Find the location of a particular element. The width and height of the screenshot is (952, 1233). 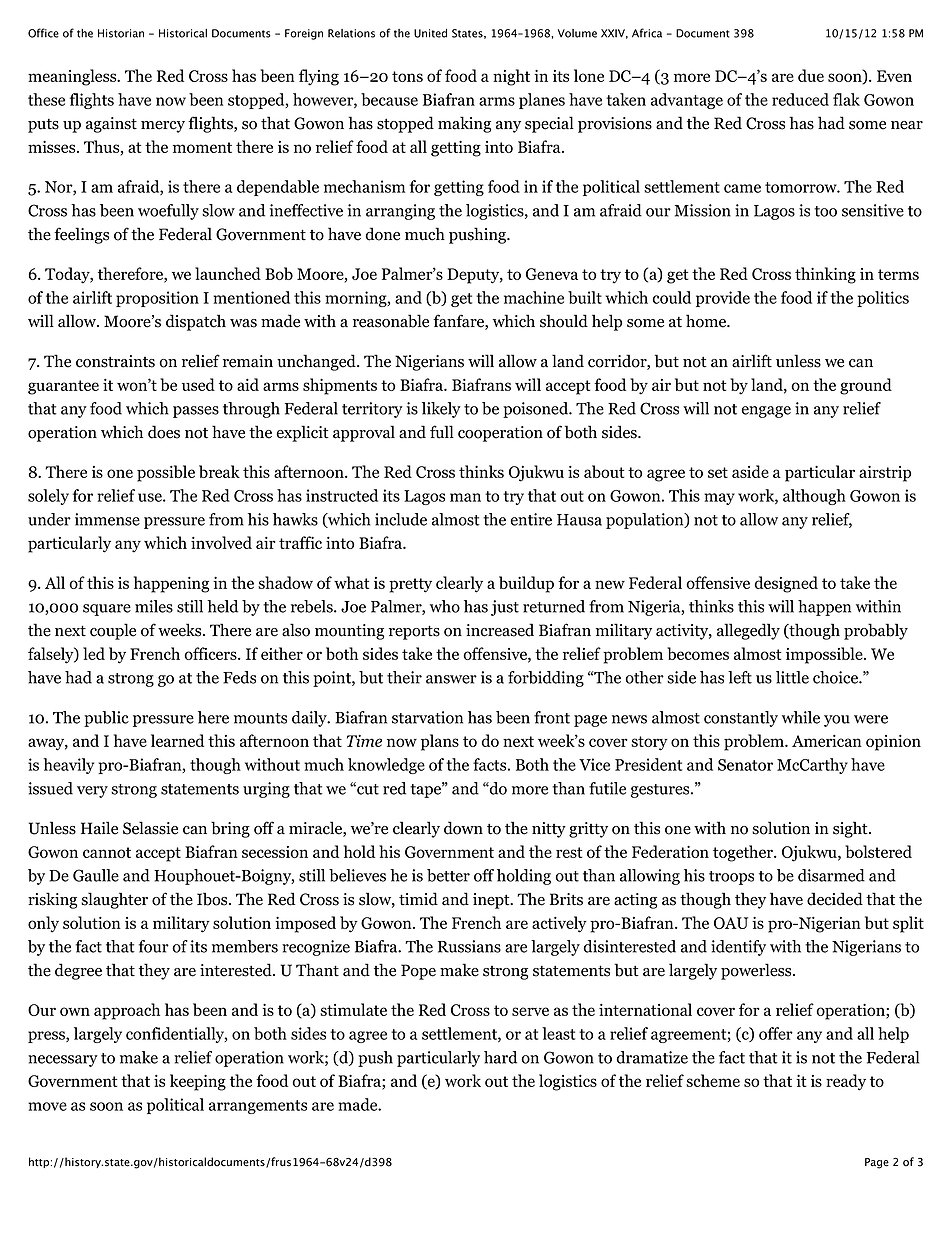

night is located at coordinates (511, 77).
